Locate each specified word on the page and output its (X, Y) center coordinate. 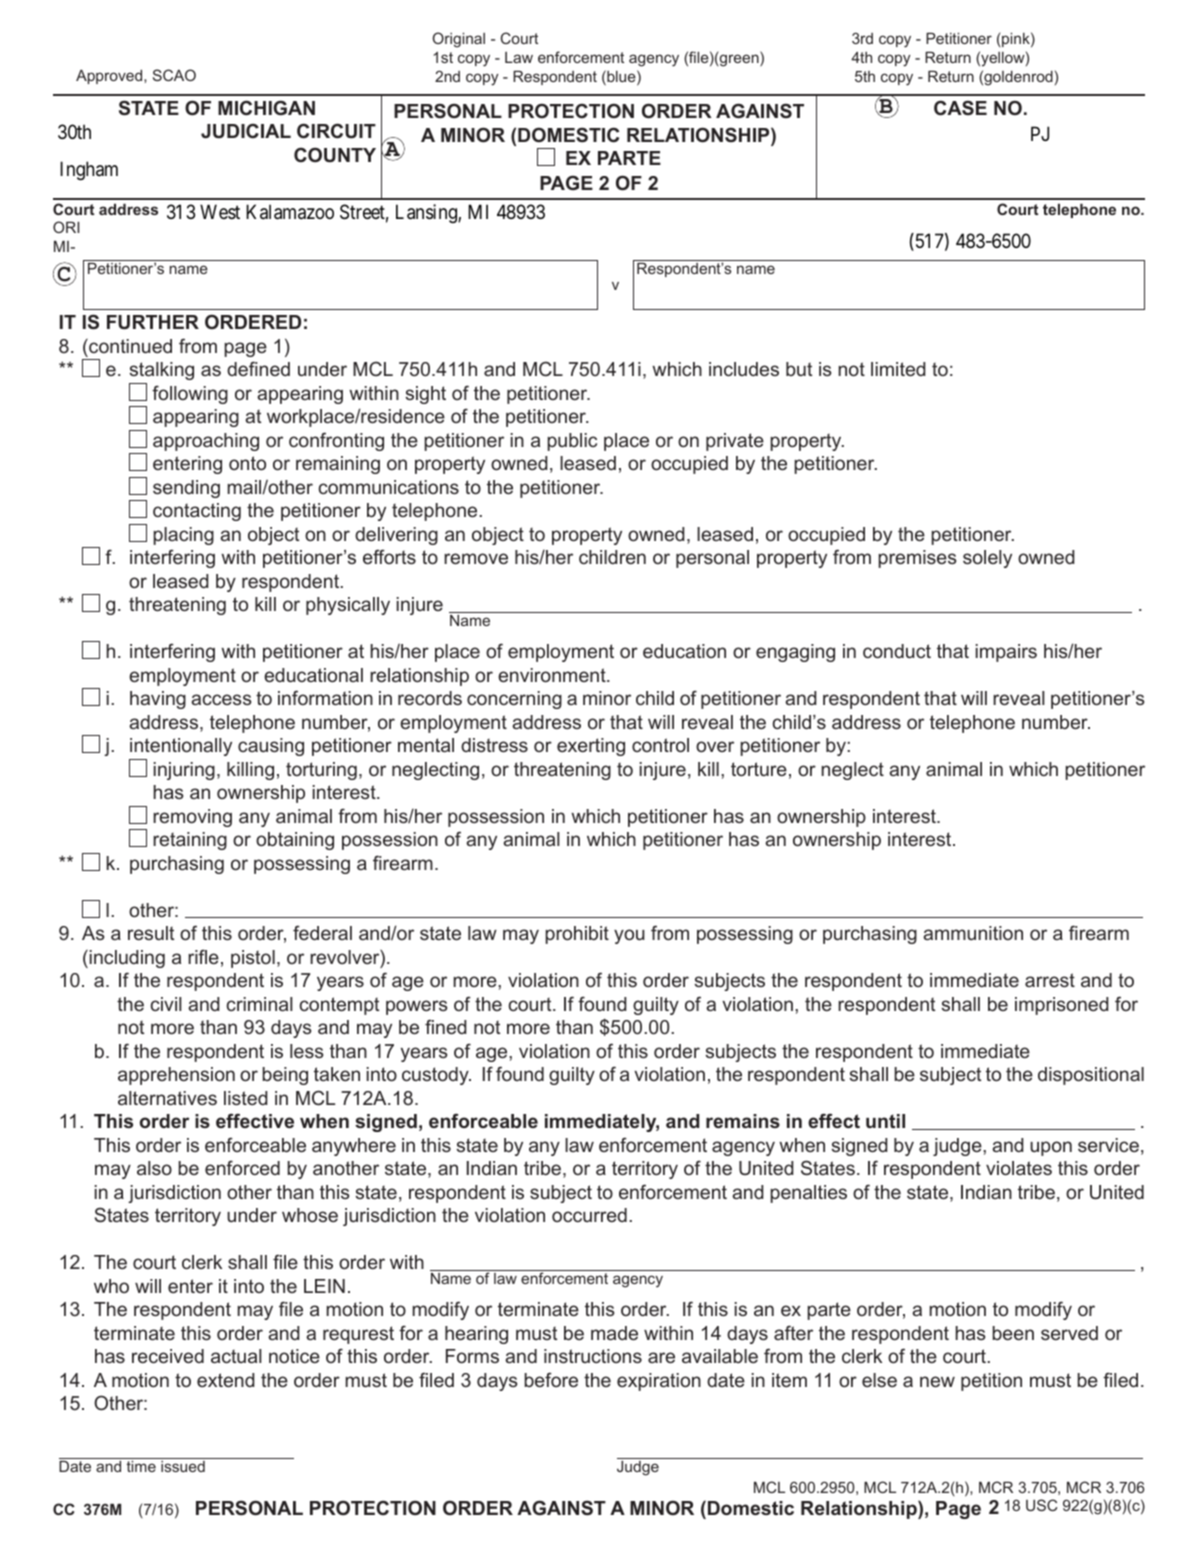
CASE (960, 108)
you (629, 936)
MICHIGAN (266, 108)
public (572, 442)
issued (183, 1466)
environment (553, 675)
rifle (203, 957)
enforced (242, 1168)
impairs (1006, 653)
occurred (589, 1215)
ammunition (973, 933)
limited (898, 369)
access (221, 699)
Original (459, 40)
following (190, 395)
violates (1019, 1168)
